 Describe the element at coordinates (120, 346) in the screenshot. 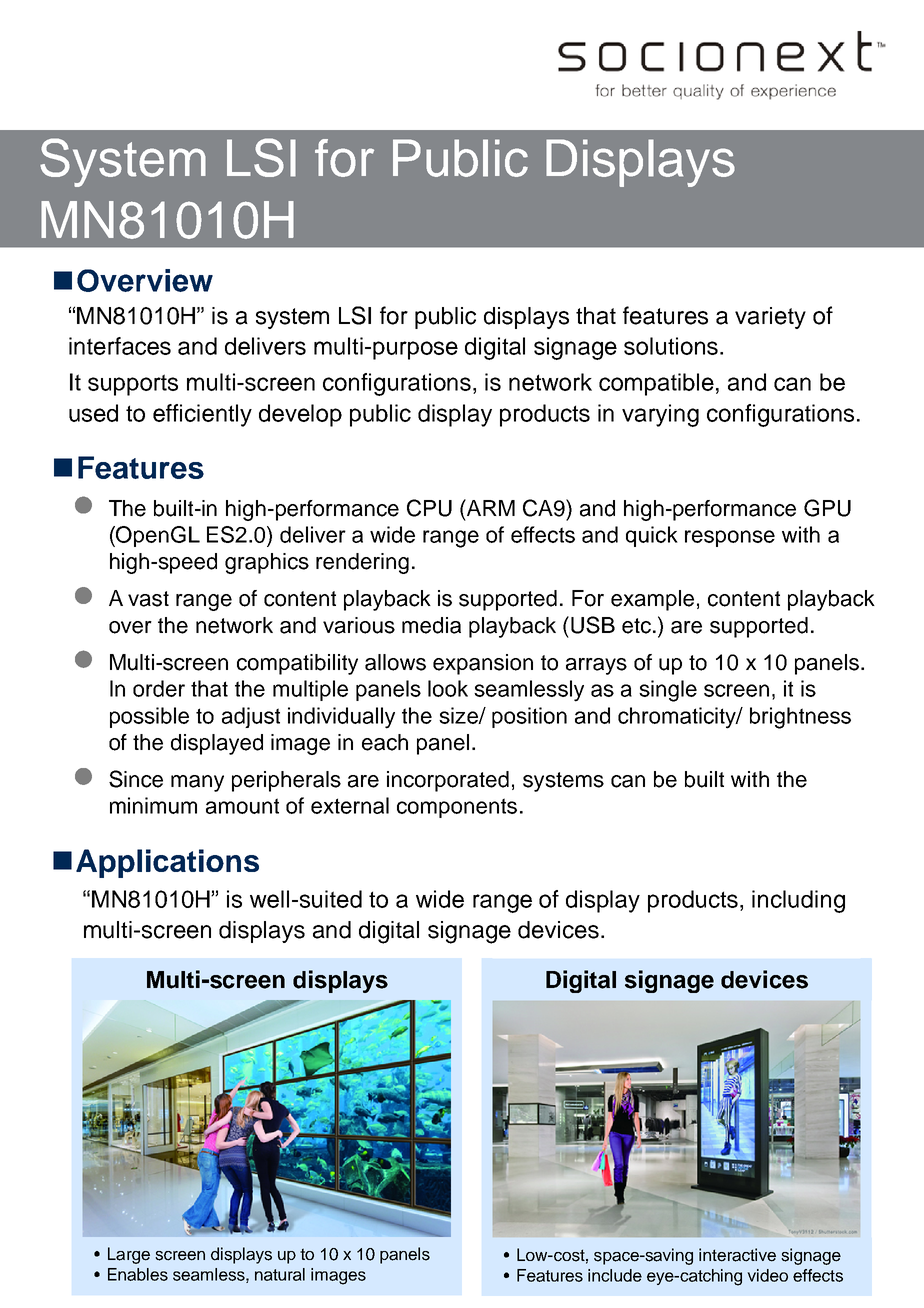

I see `interfaces` at that location.
